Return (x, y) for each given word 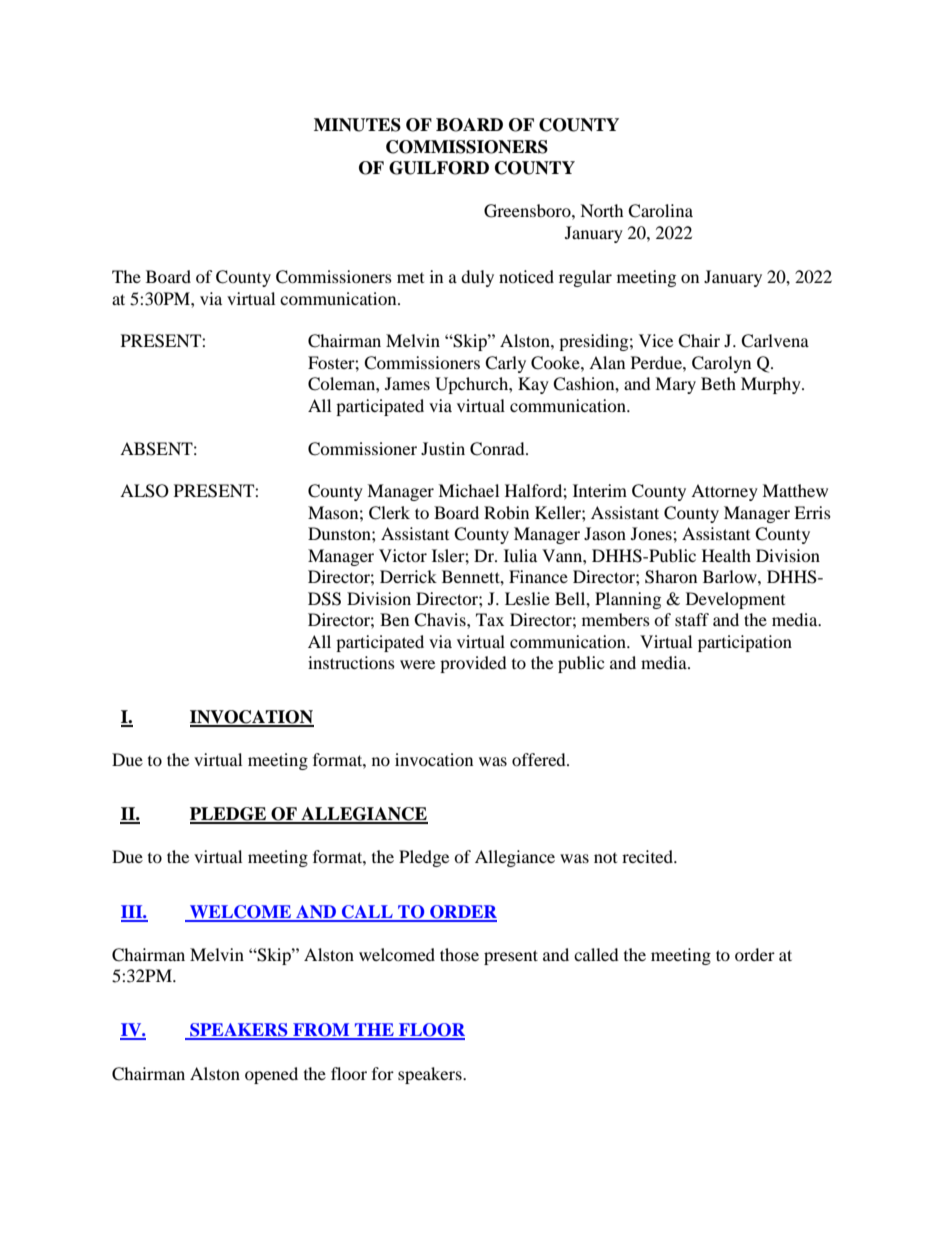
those (459, 954)
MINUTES (357, 125)
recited (648, 856)
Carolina (660, 211)
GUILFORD (439, 168)
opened (271, 1075)
